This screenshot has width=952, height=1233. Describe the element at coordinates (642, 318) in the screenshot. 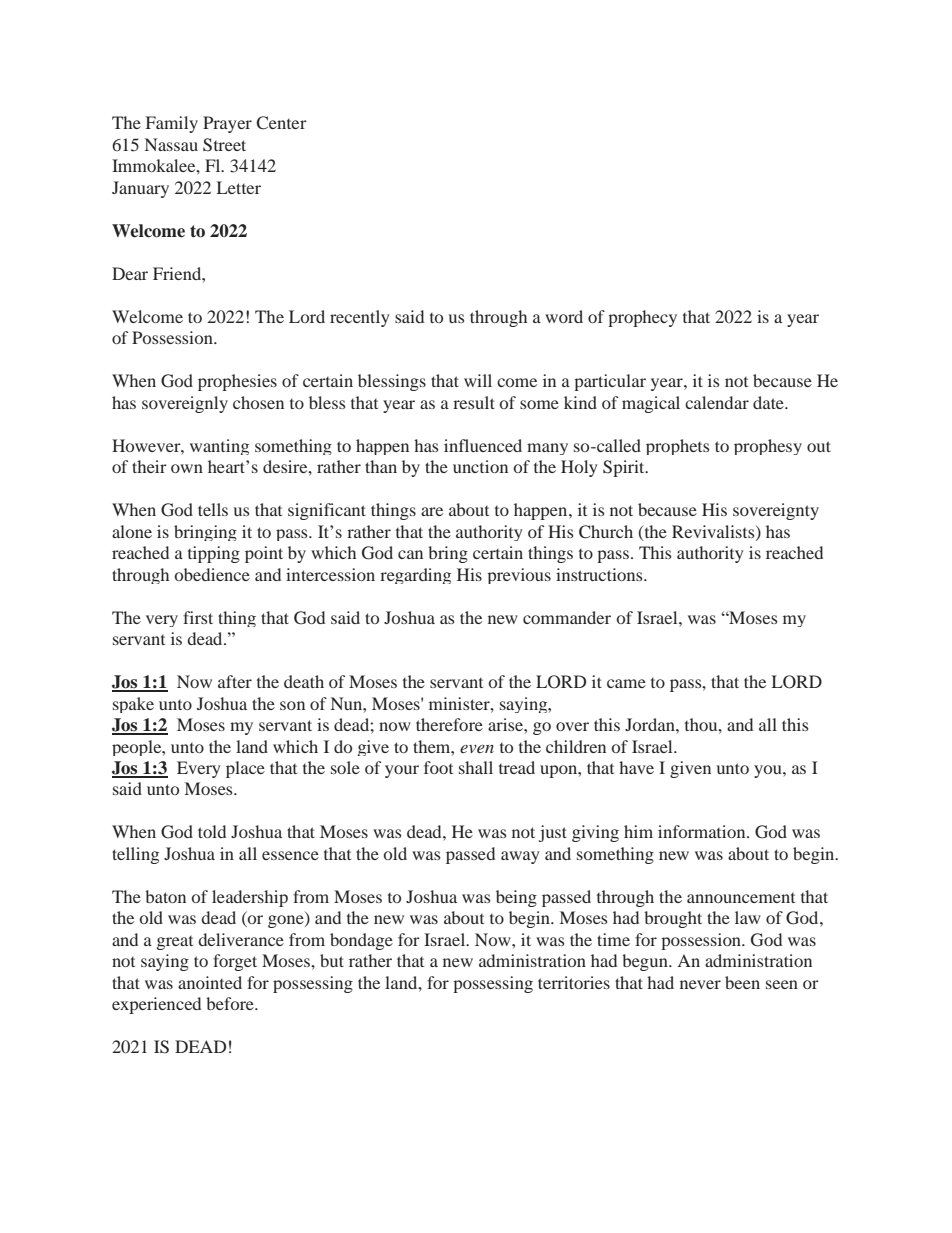

I see `prophecy` at that location.
